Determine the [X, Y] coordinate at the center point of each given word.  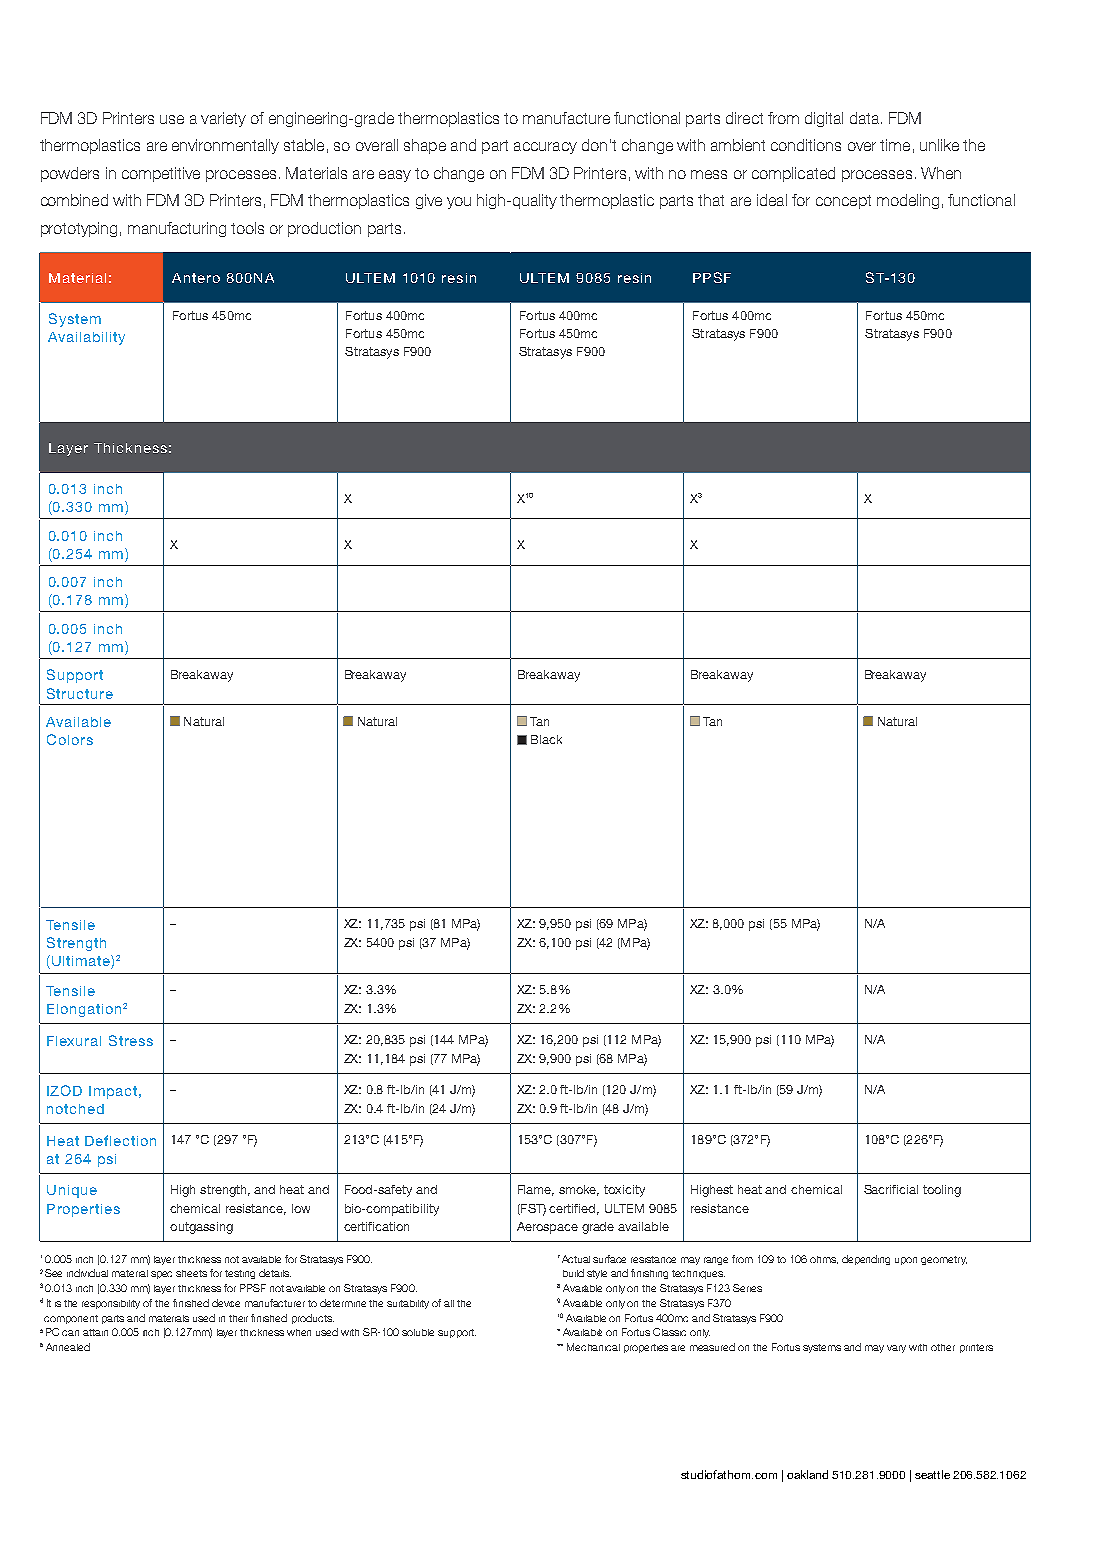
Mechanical [593, 1347]
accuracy [545, 148]
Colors [70, 739]
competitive [161, 174]
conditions [806, 145]
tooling [942, 1191]
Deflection [120, 1140]
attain [95, 1332]
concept [843, 202]
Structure [80, 693]
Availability [86, 338]
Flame [536, 1190]
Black [546, 739]
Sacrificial [891, 1189]
